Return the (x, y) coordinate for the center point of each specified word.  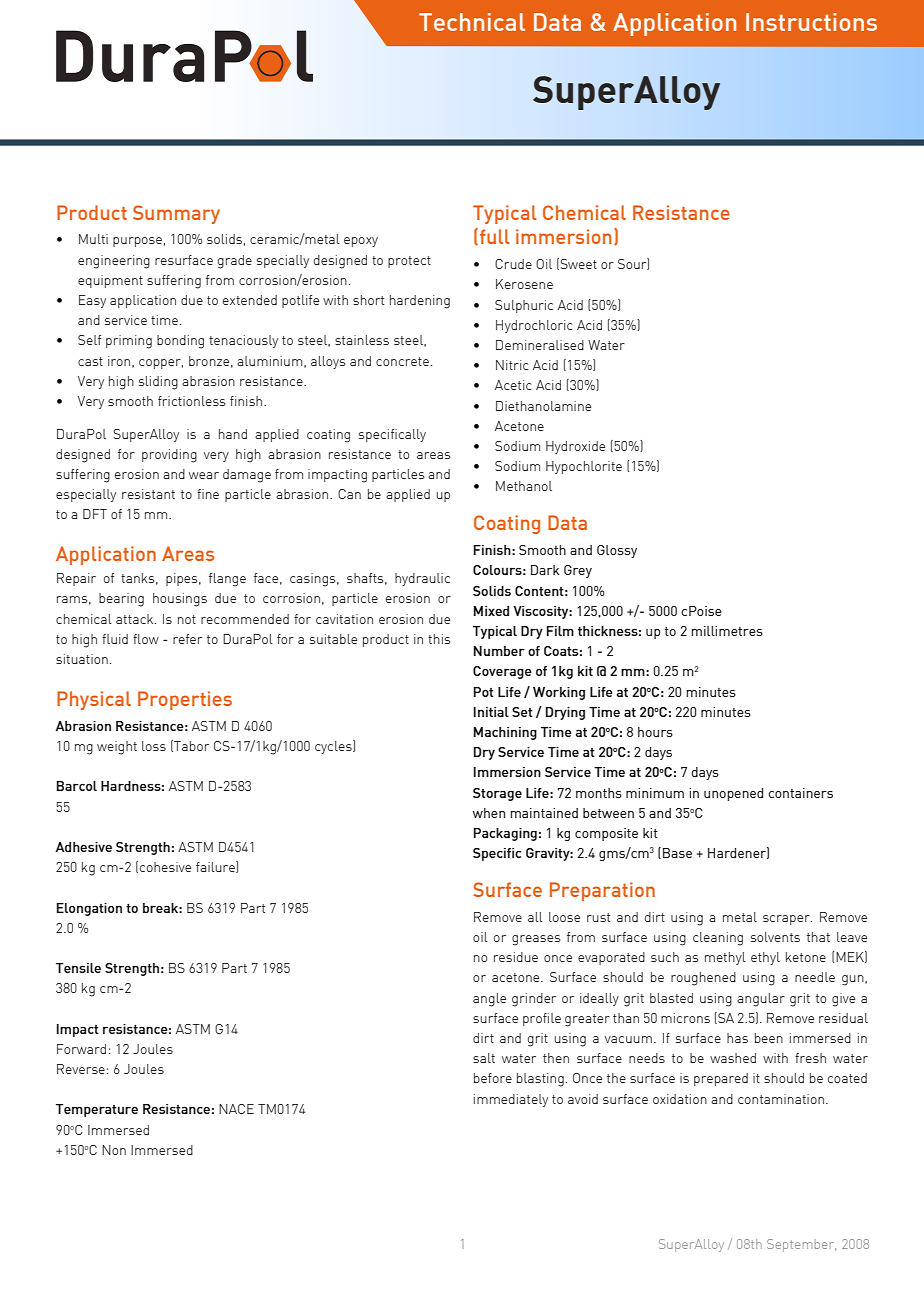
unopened (733, 794)
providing (169, 456)
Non (114, 1150)
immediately (511, 1100)
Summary (176, 214)
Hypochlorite (584, 467)
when (489, 813)
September (801, 1245)
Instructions (811, 22)
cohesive (165, 867)
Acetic (513, 385)
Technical (472, 22)
